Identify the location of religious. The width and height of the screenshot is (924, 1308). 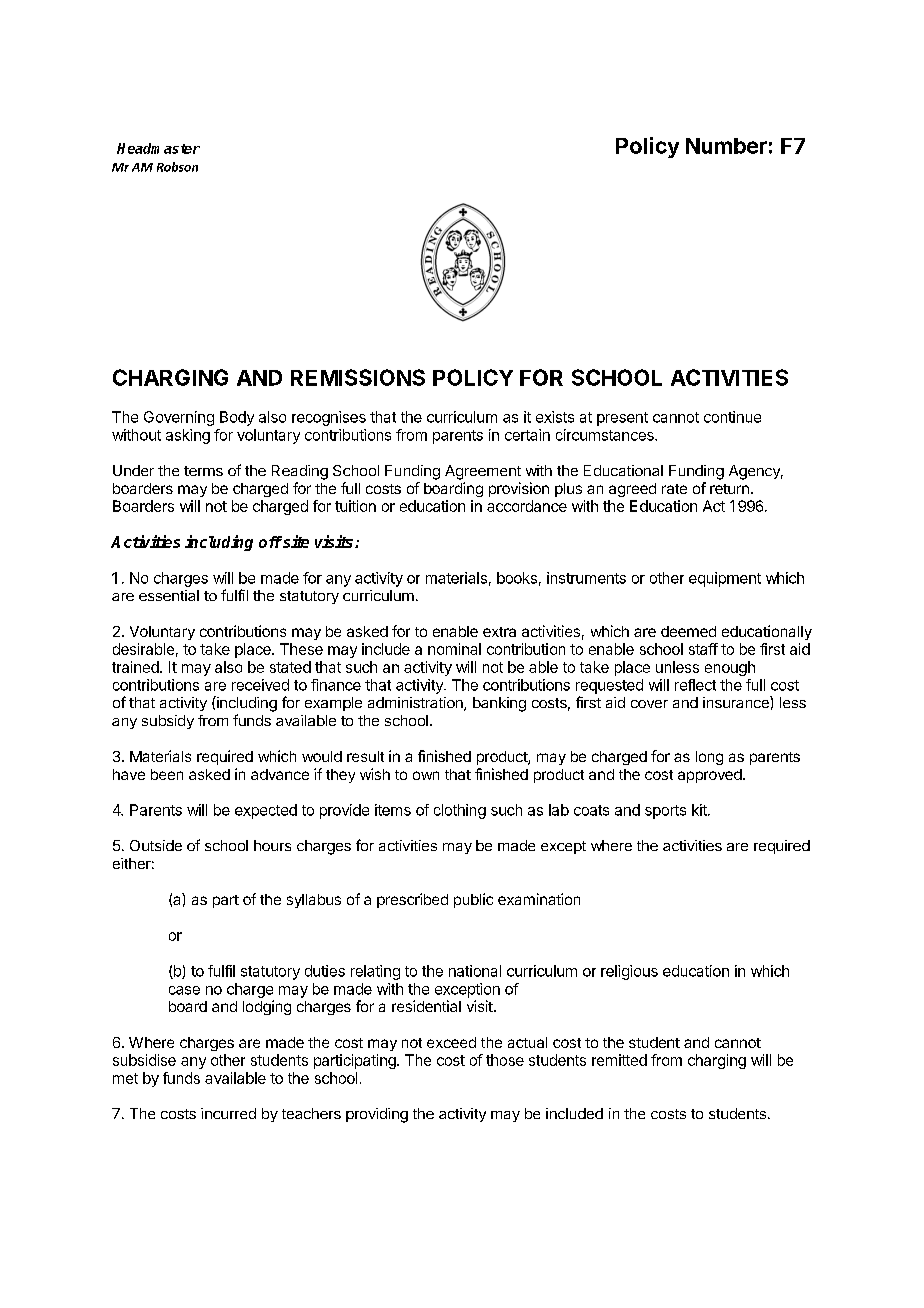
(629, 972).
